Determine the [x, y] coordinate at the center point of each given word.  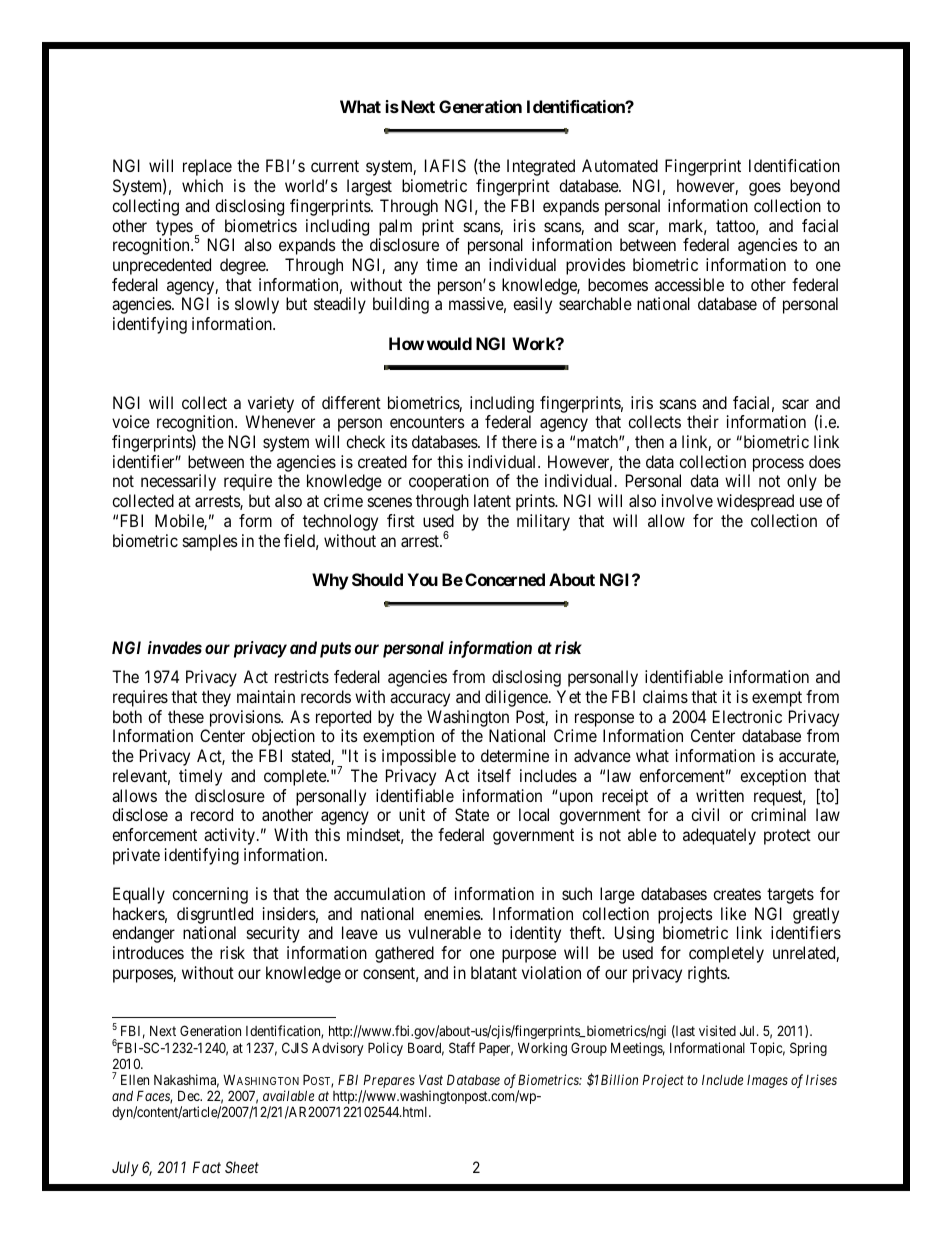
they [216, 698]
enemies [452, 913]
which [202, 185]
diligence [517, 698]
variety [271, 404]
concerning [210, 895]
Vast [431, 1080]
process [778, 465]
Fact [207, 1167]
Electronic [747, 716]
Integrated [541, 167]
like [733, 913]
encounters [427, 422]
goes [765, 189]
